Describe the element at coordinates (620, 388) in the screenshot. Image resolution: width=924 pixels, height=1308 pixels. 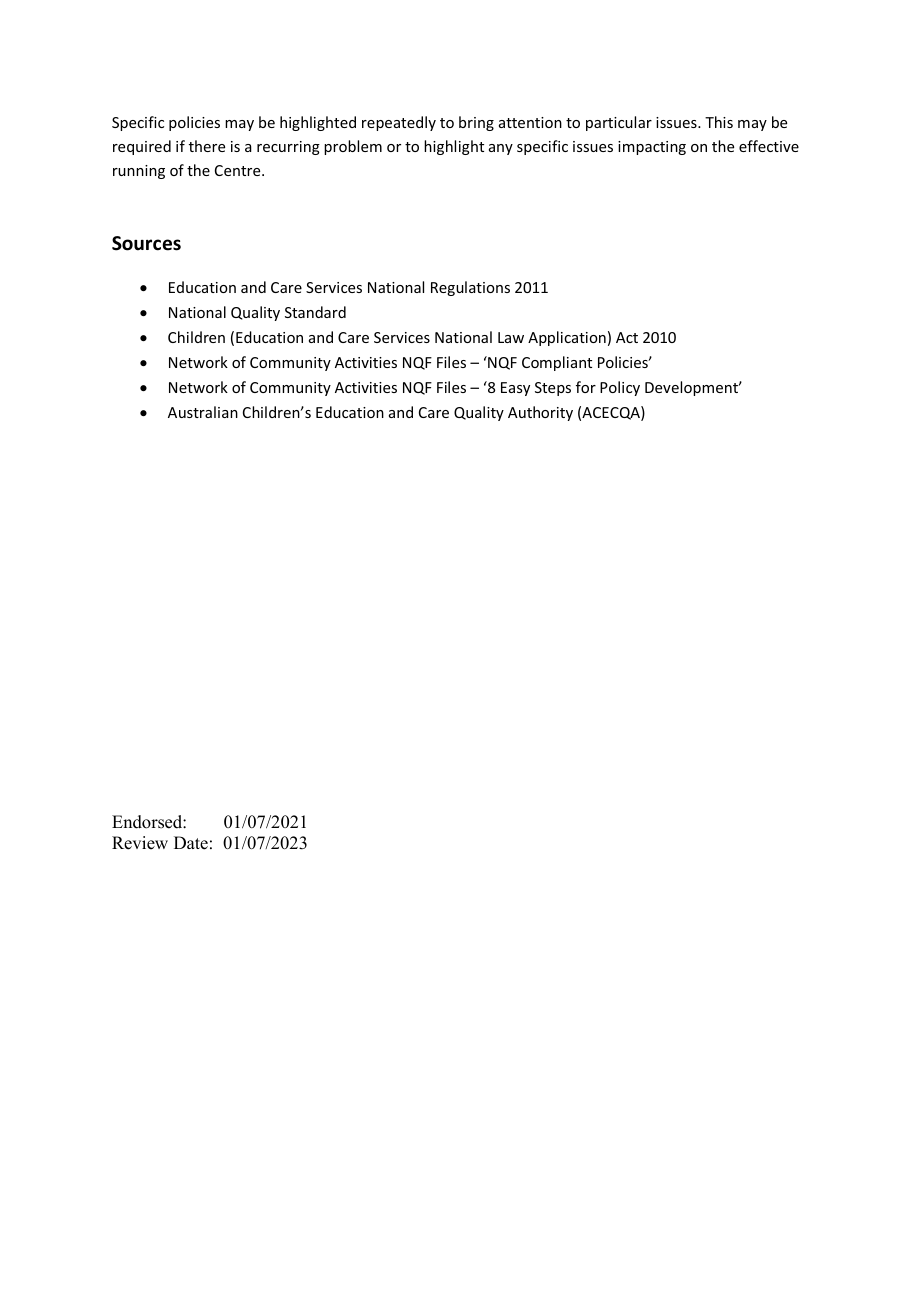
I see `Policy` at that location.
